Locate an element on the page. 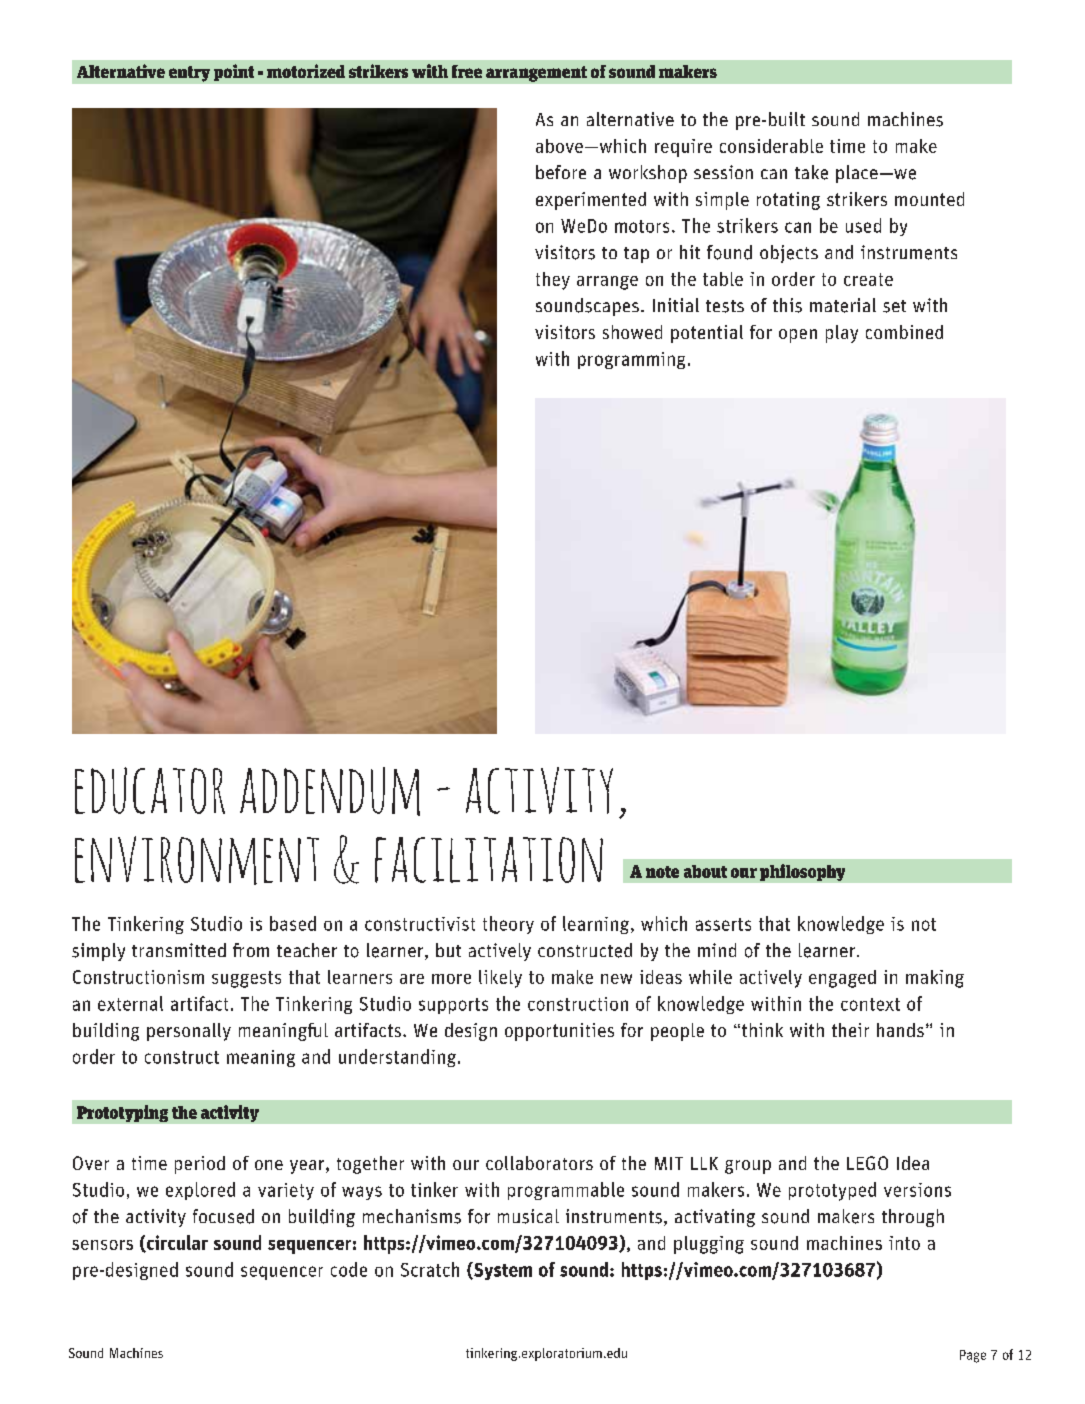 This document has width=1085, height=1404. entry is located at coordinates (189, 74).
